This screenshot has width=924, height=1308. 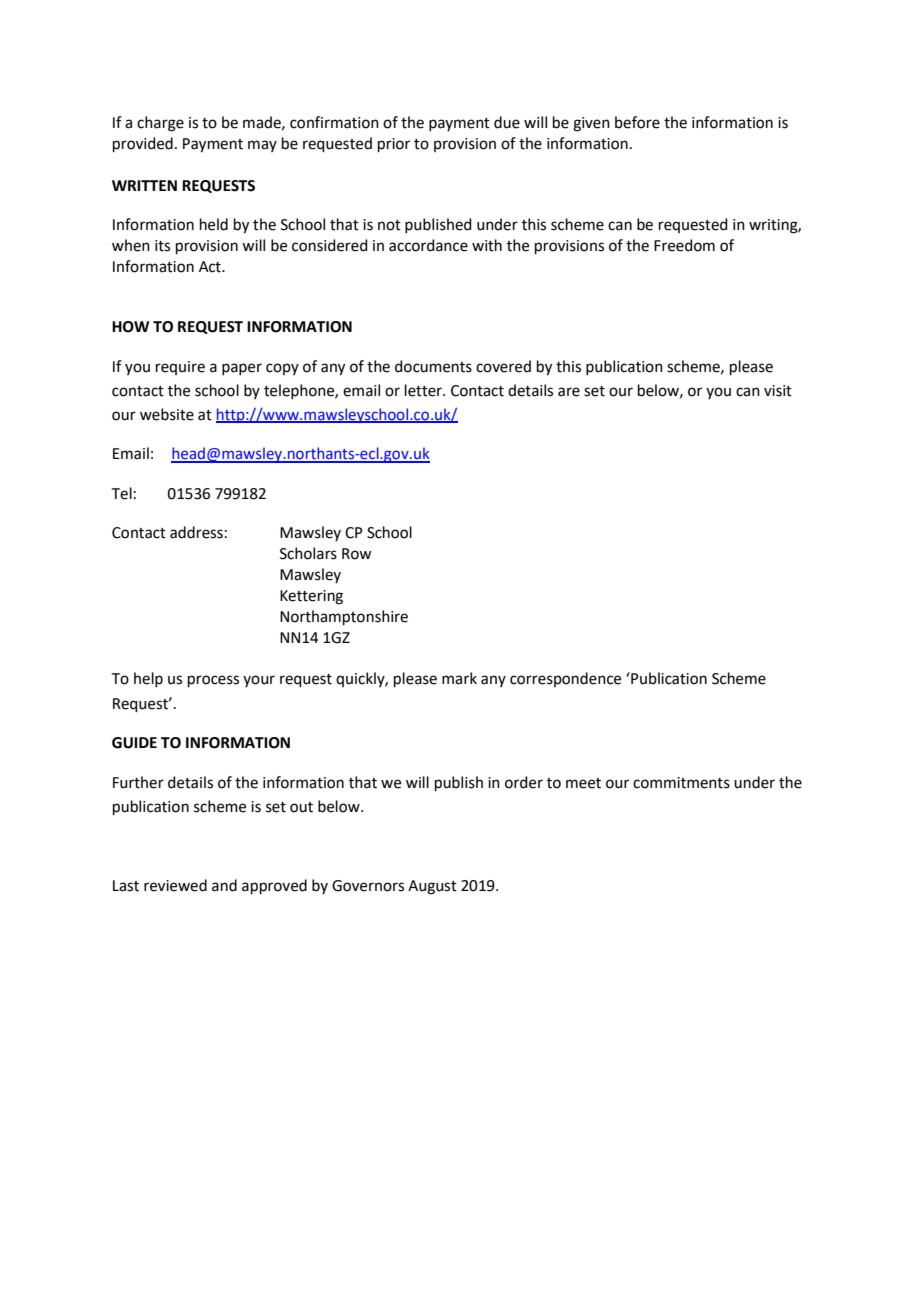 I want to click on charge, so click(x=160, y=124).
